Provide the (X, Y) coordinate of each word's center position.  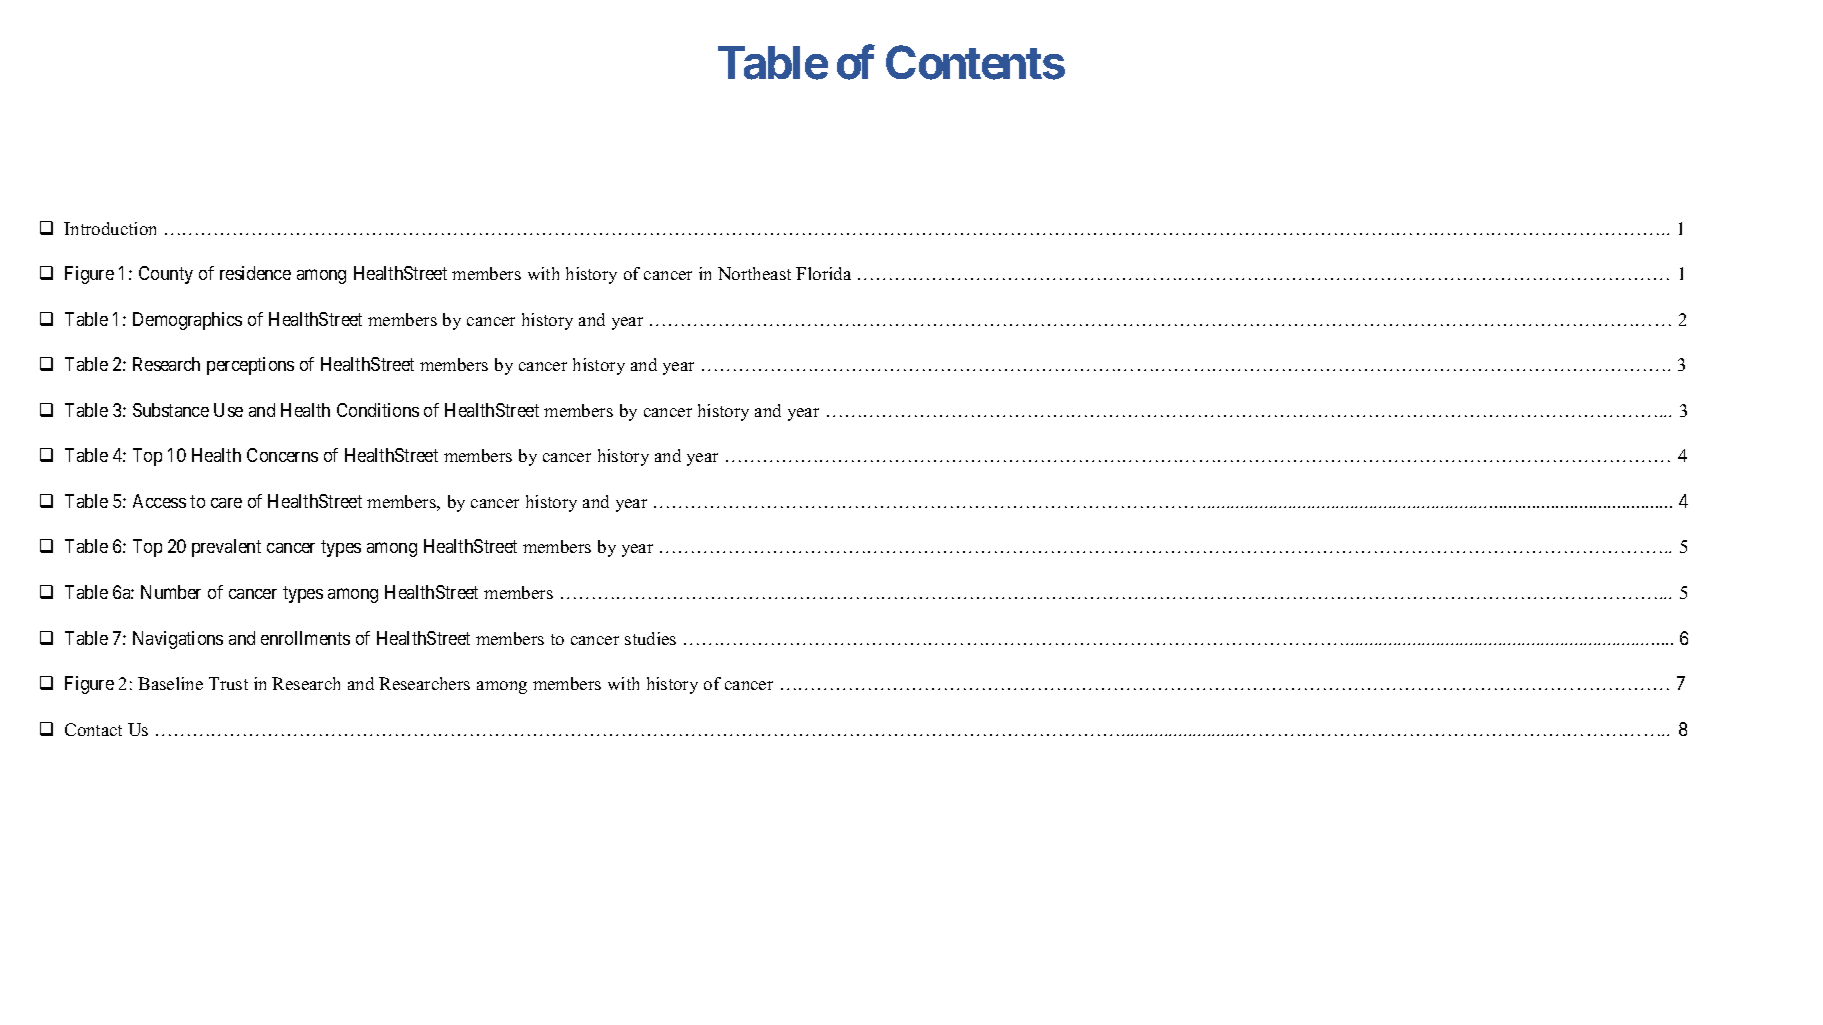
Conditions (378, 410)
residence (255, 273)
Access (159, 501)
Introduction (110, 228)
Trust (228, 683)
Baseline (170, 683)
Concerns (282, 455)
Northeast (754, 273)
